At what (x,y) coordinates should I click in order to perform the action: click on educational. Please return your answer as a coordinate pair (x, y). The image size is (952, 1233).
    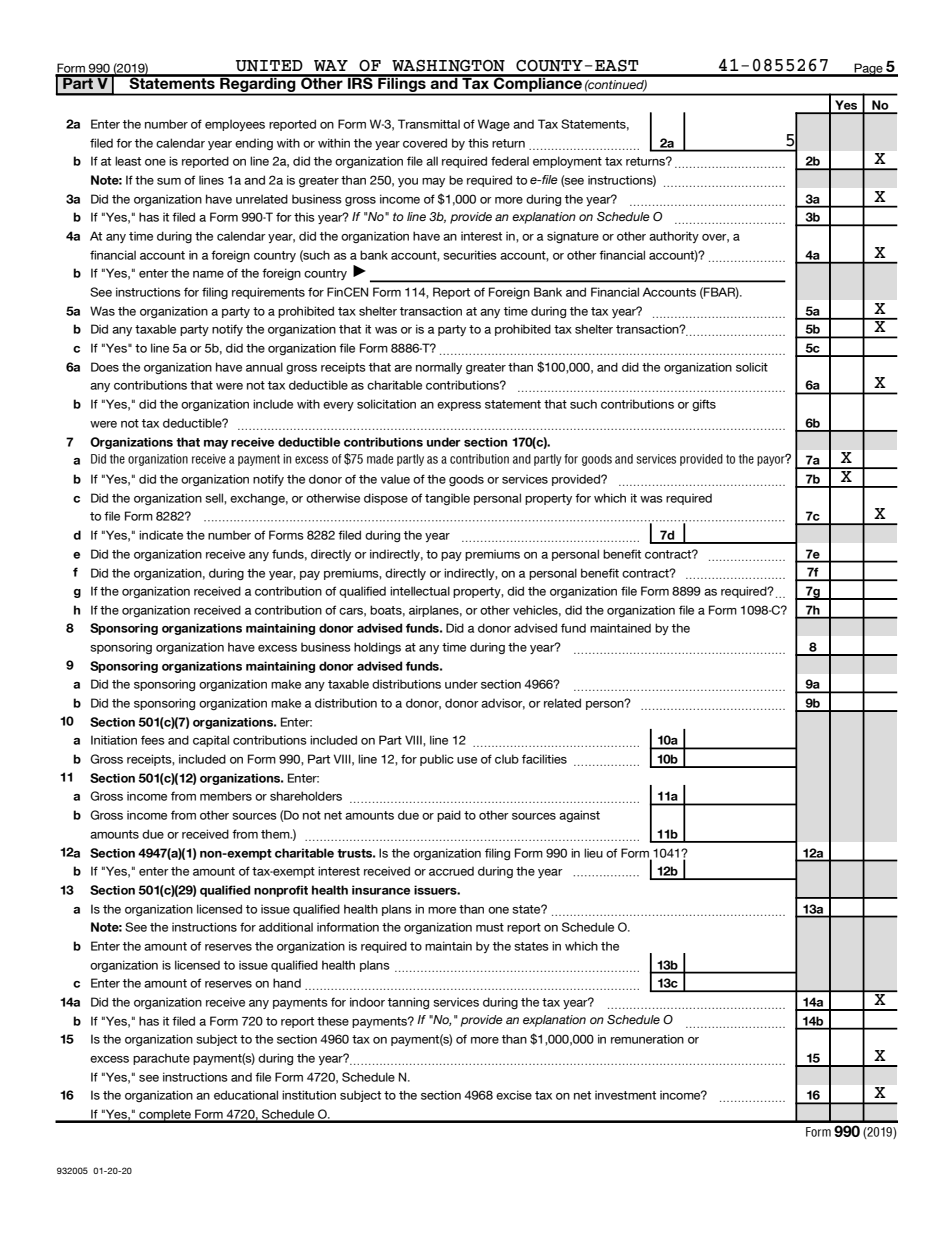
    Looking at the image, I should click on (246, 1095).
